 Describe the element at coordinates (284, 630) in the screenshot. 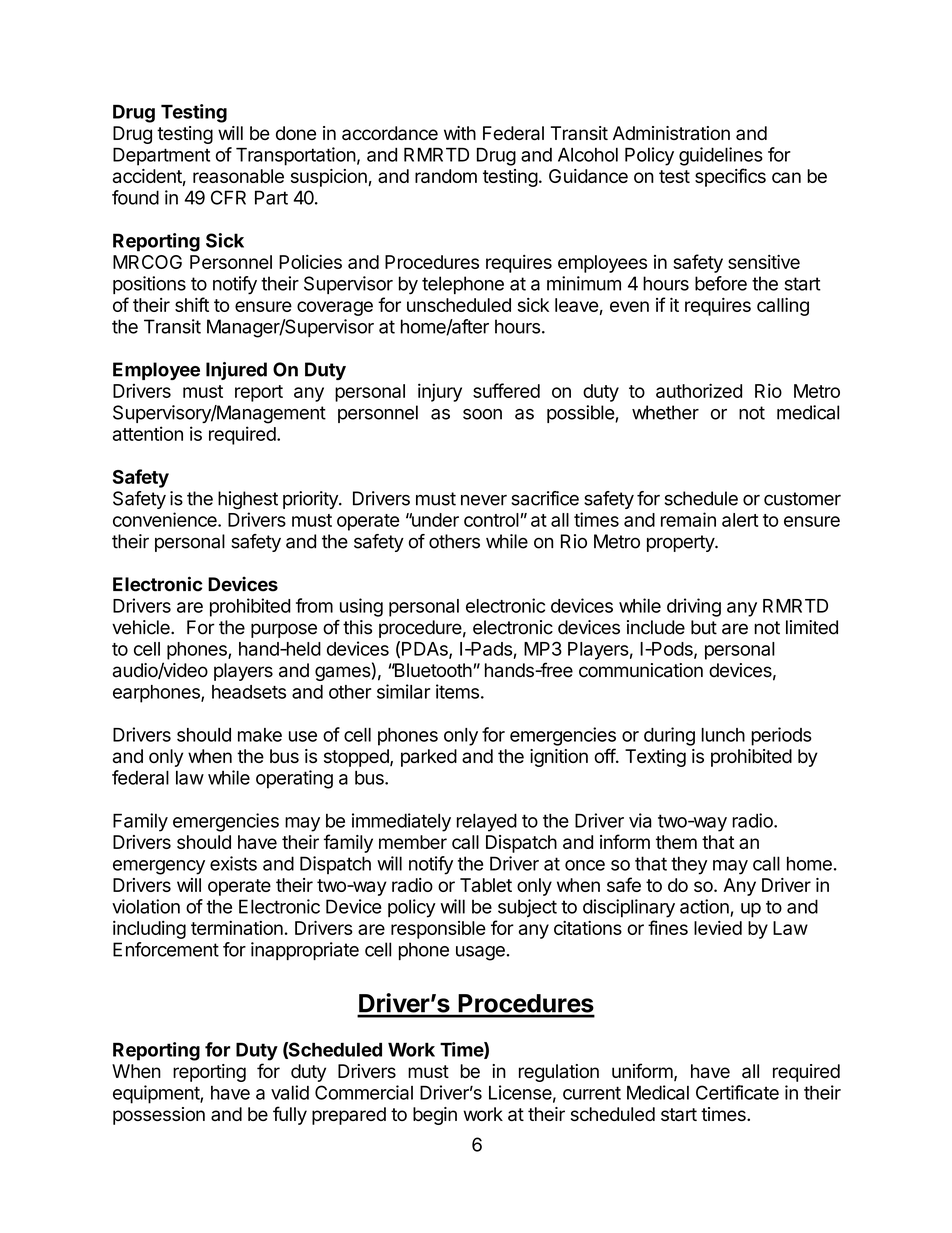

I see `purpose` at that location.
